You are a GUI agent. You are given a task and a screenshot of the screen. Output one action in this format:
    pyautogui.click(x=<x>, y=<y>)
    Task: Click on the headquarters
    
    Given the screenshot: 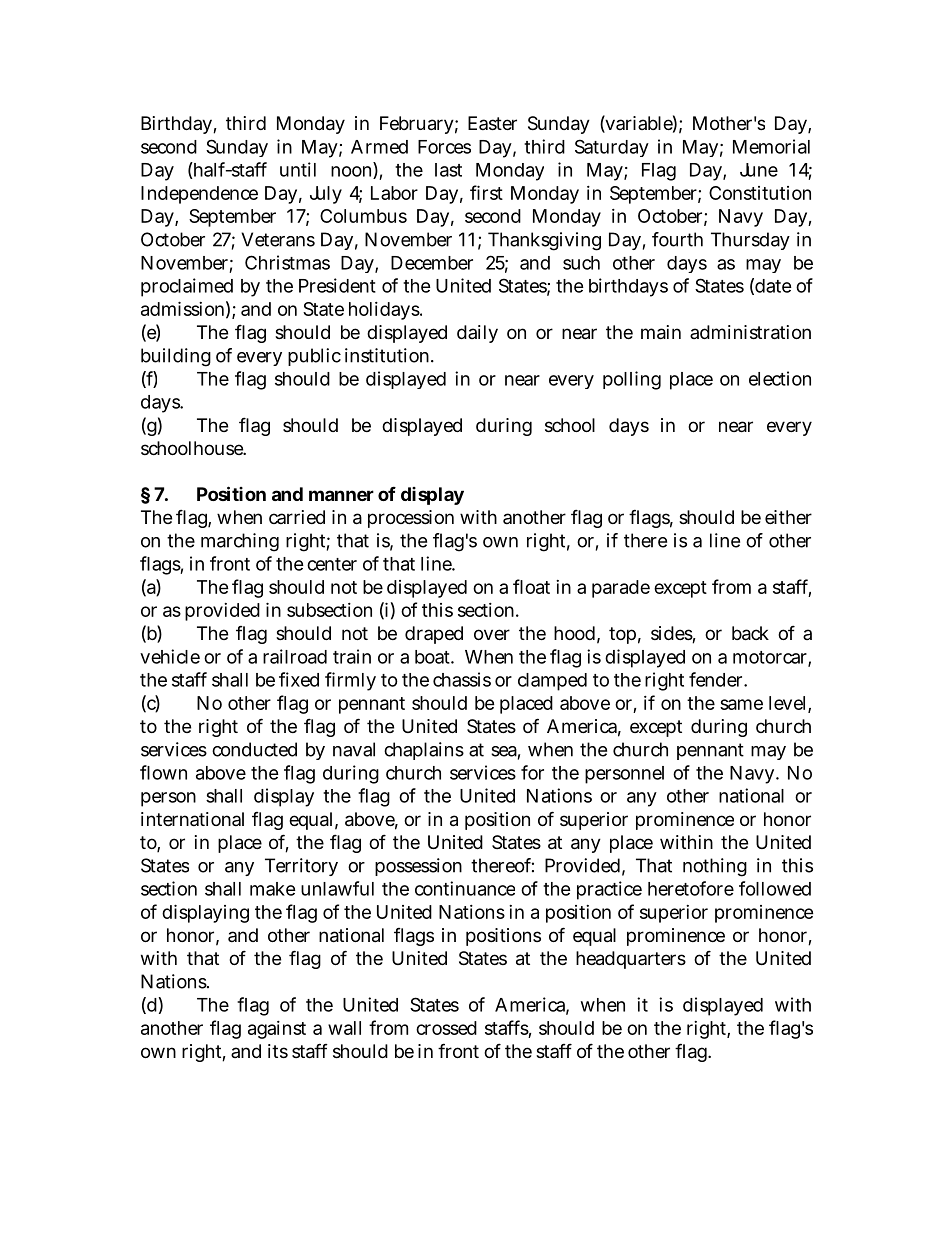 What is the action you would take?
    pyautogui.click(x=631, y=960)
